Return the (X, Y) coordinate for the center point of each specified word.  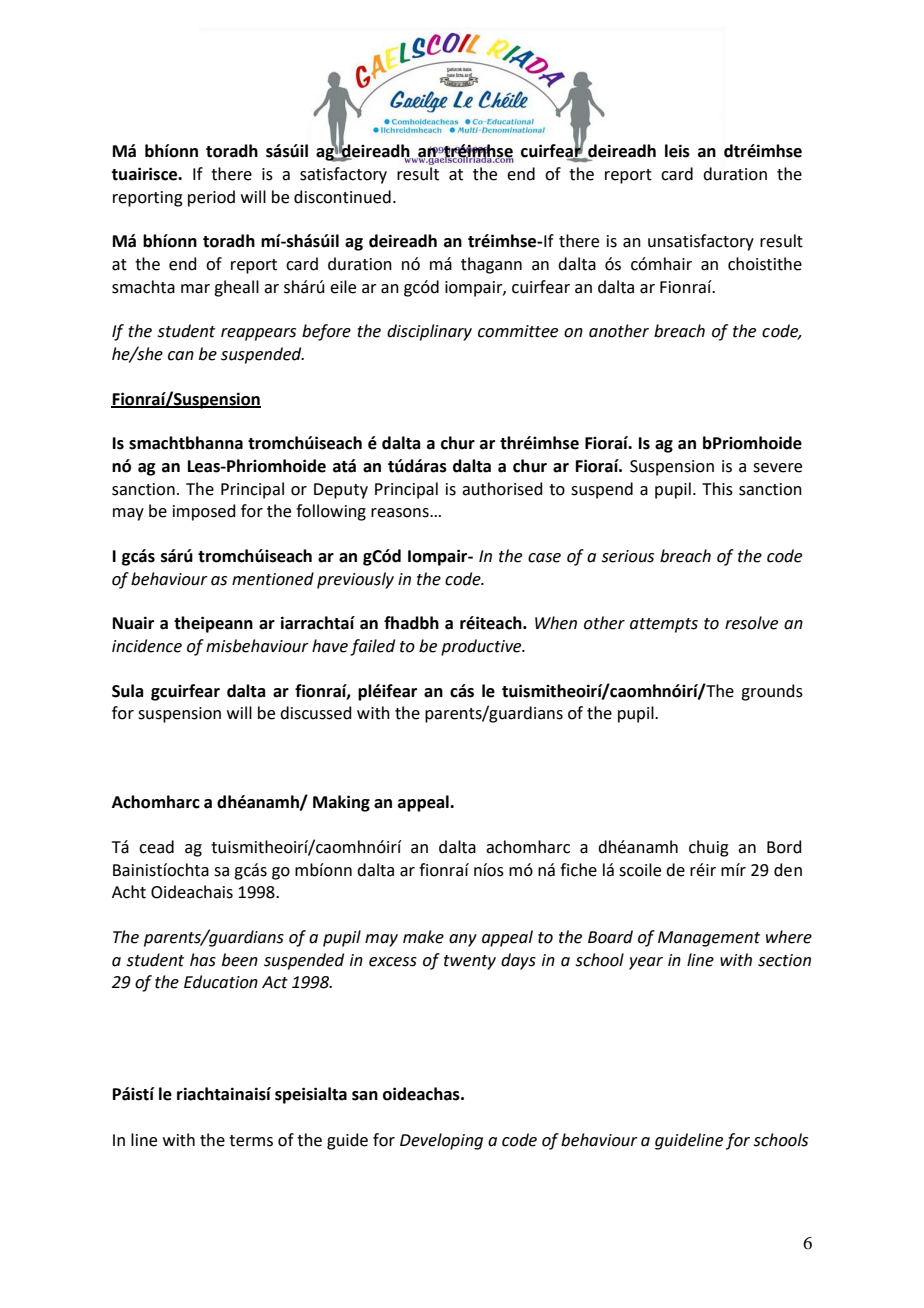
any (463, 940)
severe (777, 468)
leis (677, 151)
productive (482, 647)
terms (251, 1141)
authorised (502, 489)
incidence (147, 646)
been (240, 960)
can (181, 356)
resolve (751, 623)
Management (709, 939)
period (211, 198)
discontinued (342, 197)
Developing (441, 1141)
